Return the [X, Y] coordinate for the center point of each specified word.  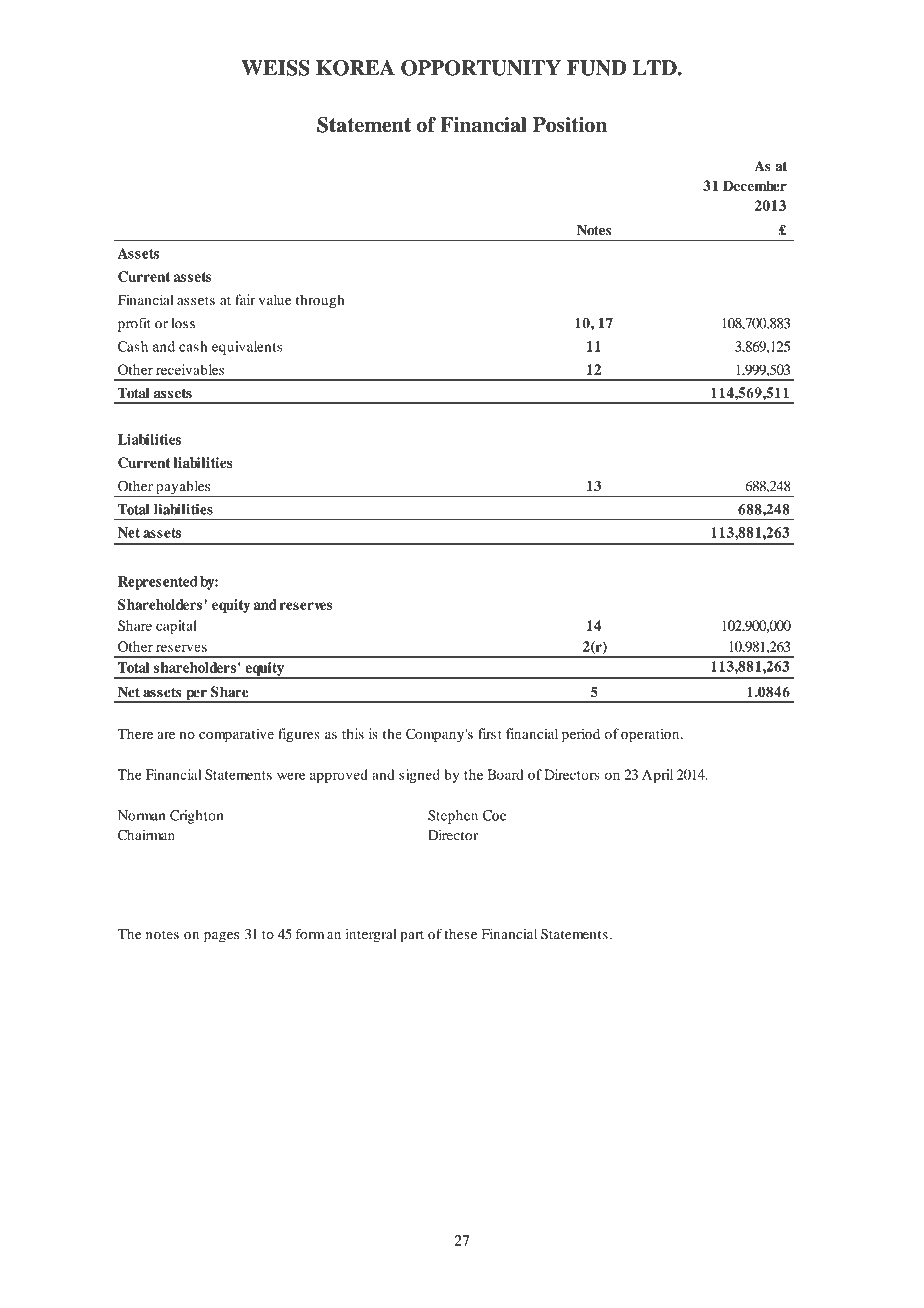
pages [221, 937]
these [460, 934]
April [657, 776]
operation [651, 735]
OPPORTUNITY [481, 68]
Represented [158, 583]
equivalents [247, 348]
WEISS [275, 68]
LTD [656, 68]
